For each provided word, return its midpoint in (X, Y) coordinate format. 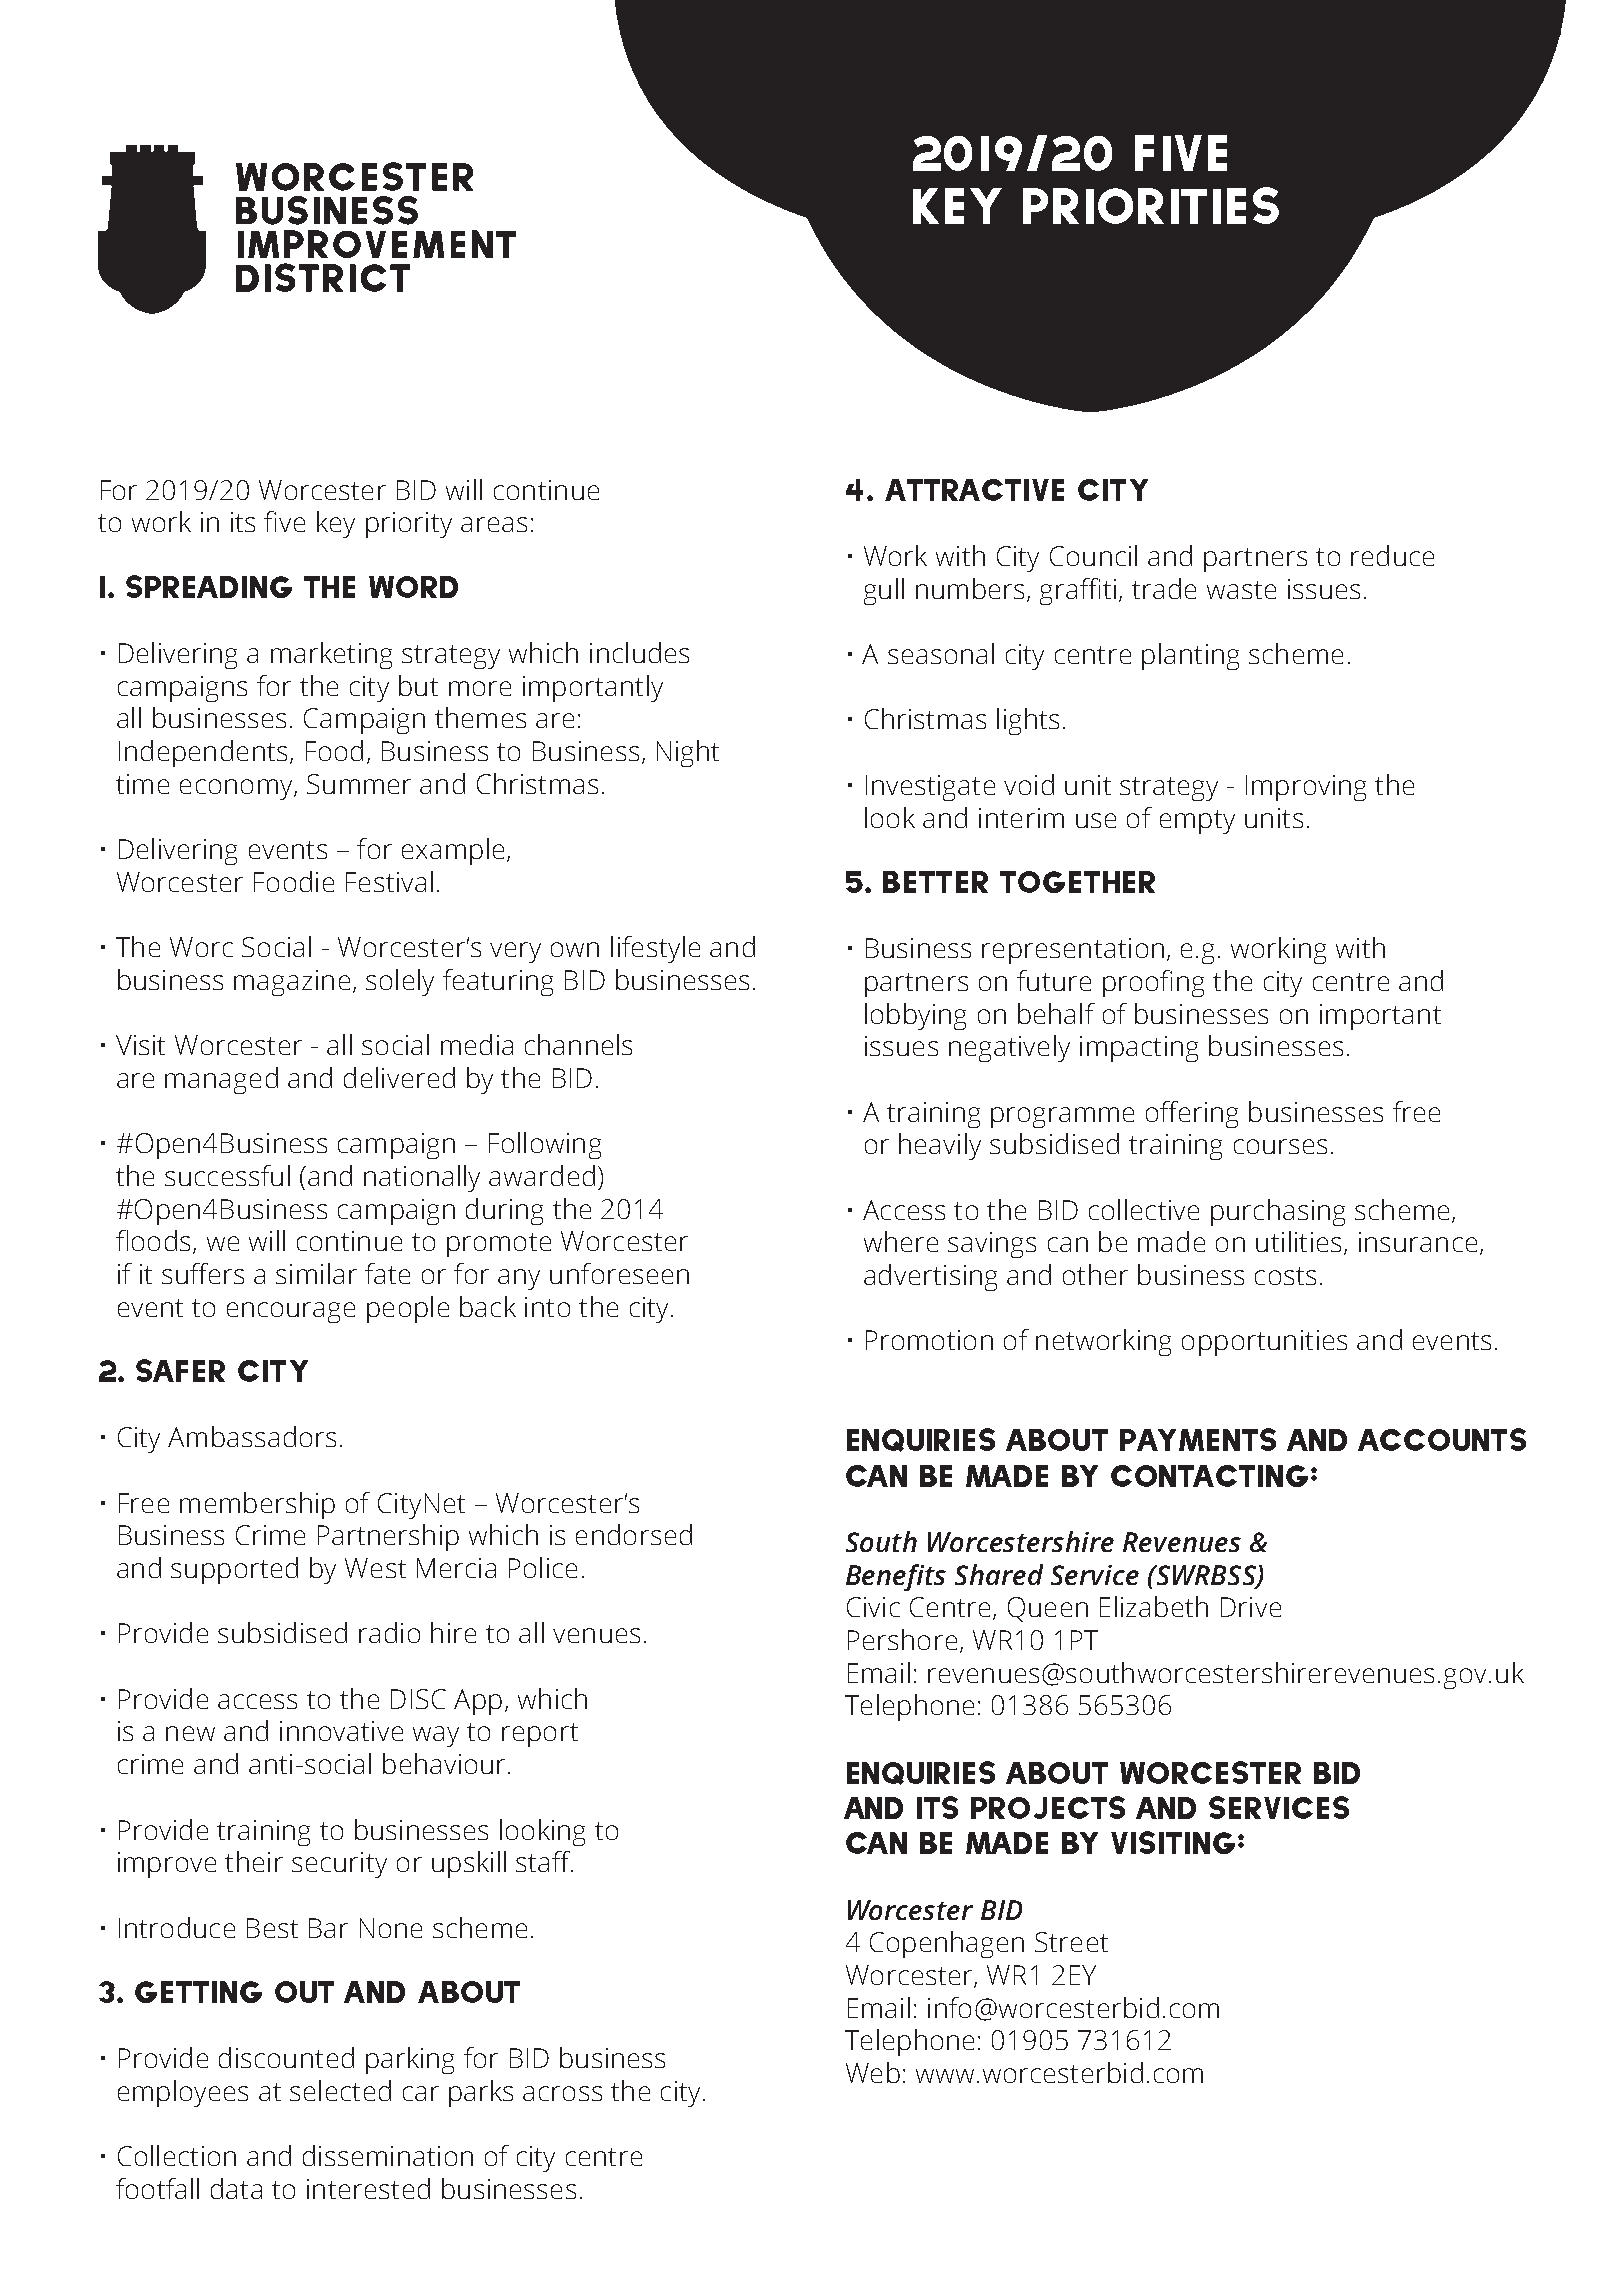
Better (935, 882)
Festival (389, 881)
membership (257, 1505)
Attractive (974, 490)
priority (409, 525)
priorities (1151, 205)
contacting (1209, 1476)
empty (1197, 822)
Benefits (896, 1577)
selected (340, 2090)
